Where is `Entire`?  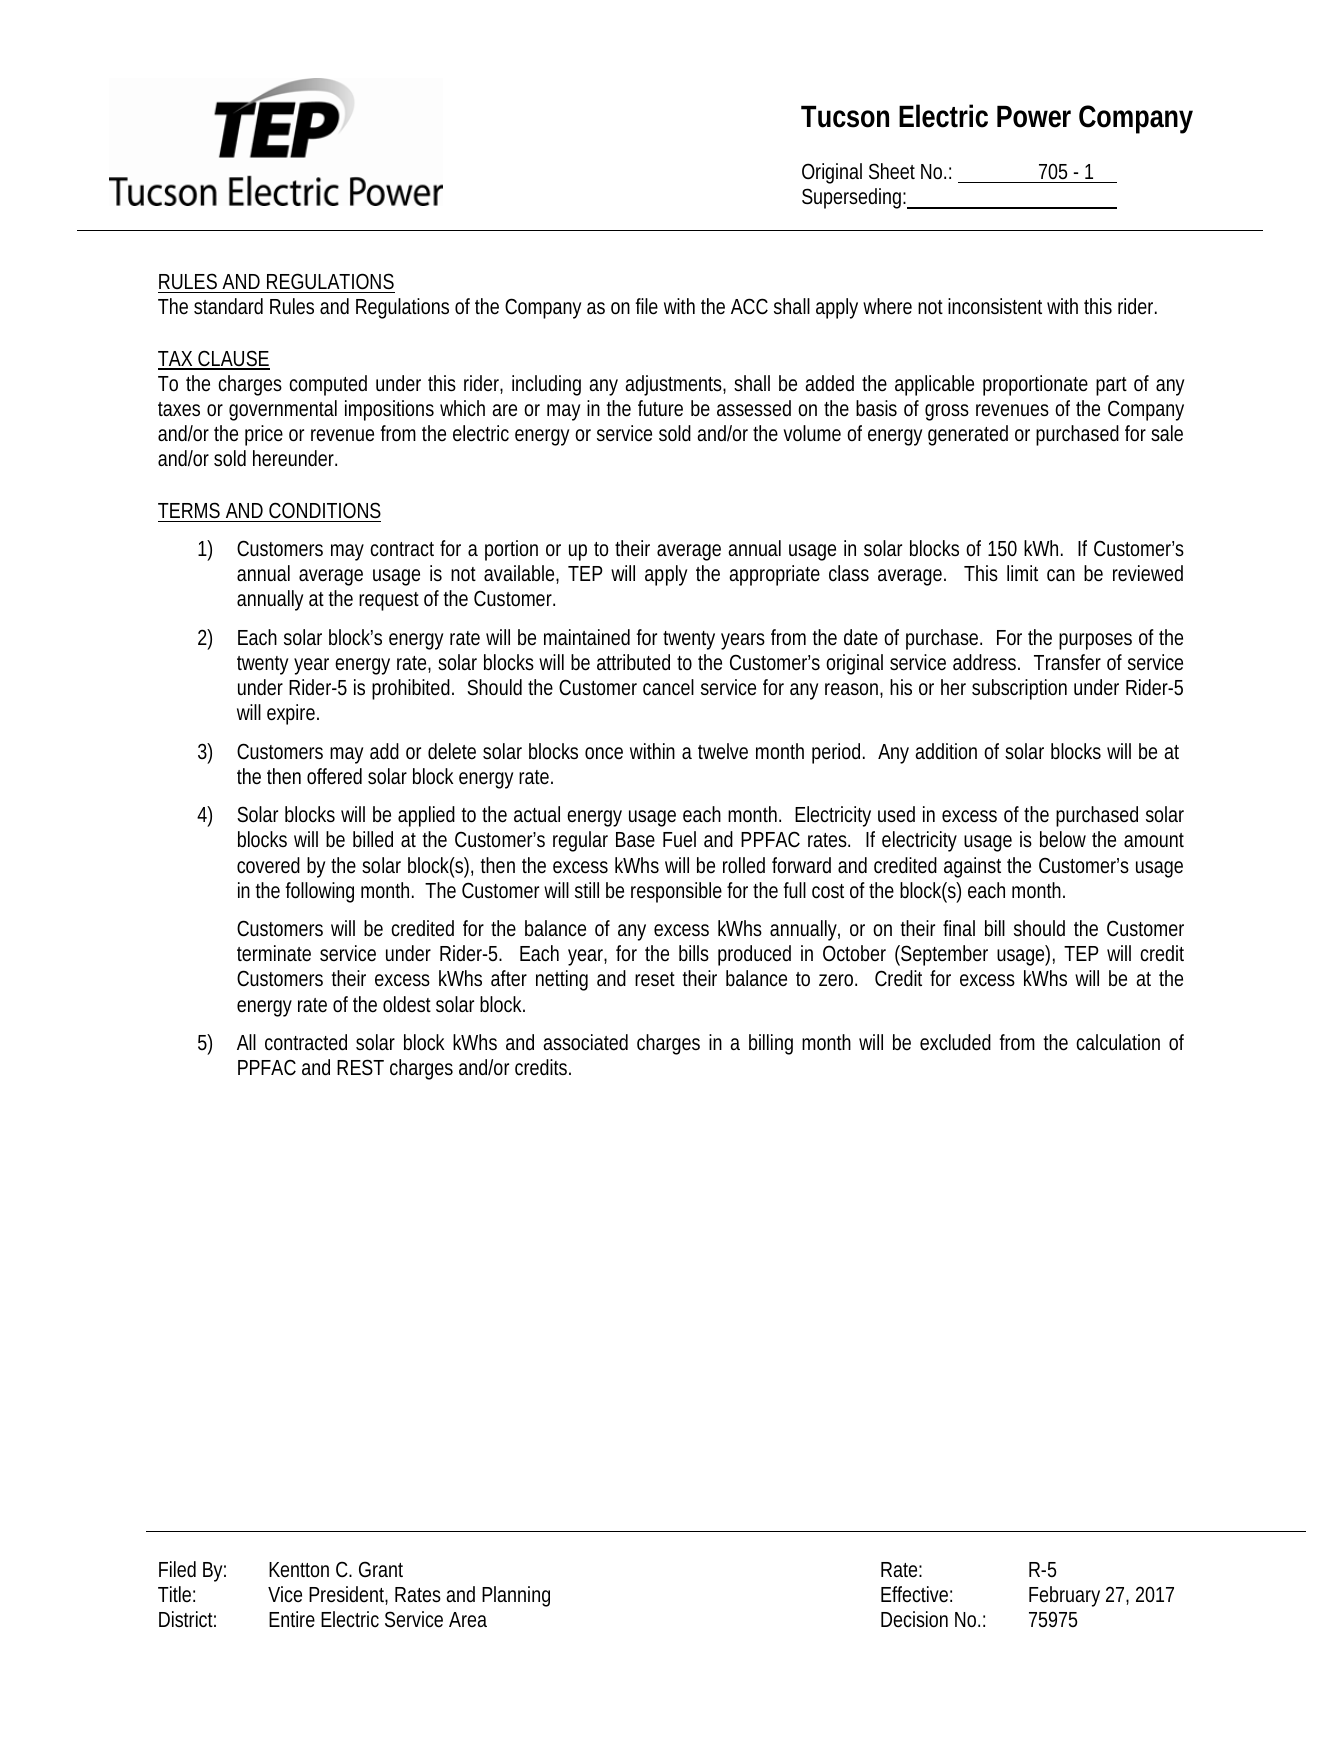 Entire is located at coordinates (292, 1619).
